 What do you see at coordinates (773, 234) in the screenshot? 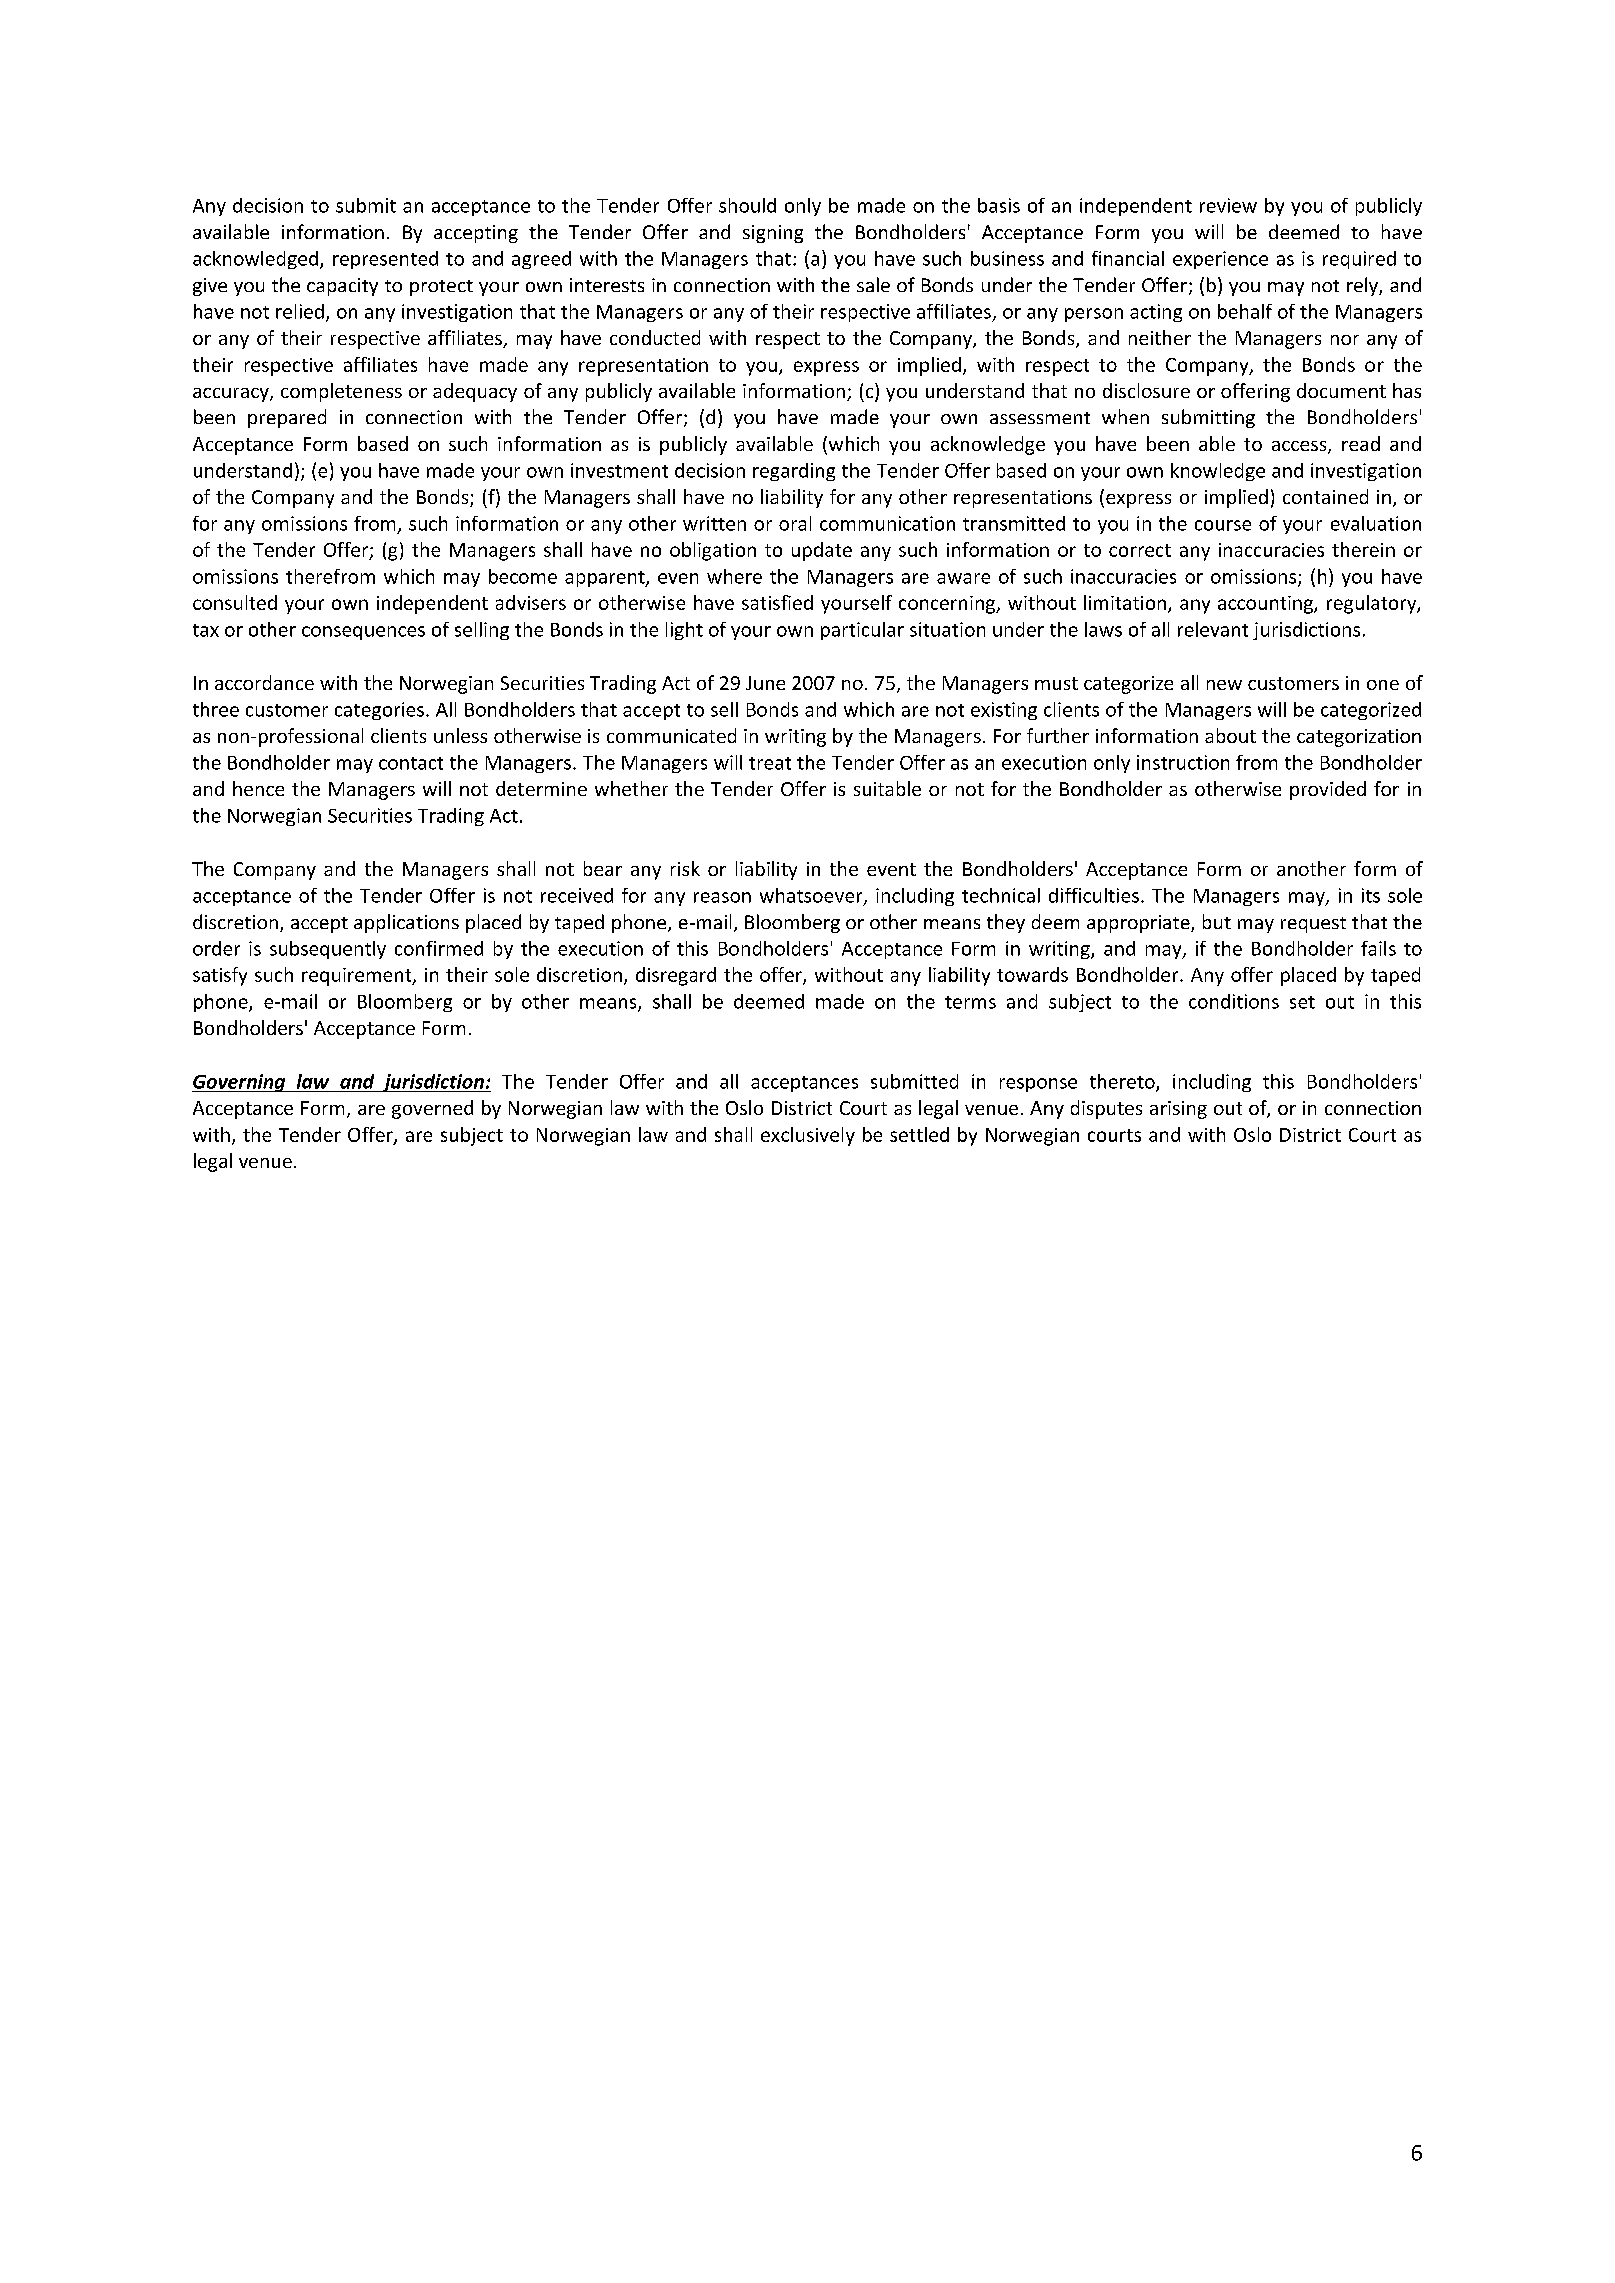
I see `signing` at bounding box center [773, 234].
